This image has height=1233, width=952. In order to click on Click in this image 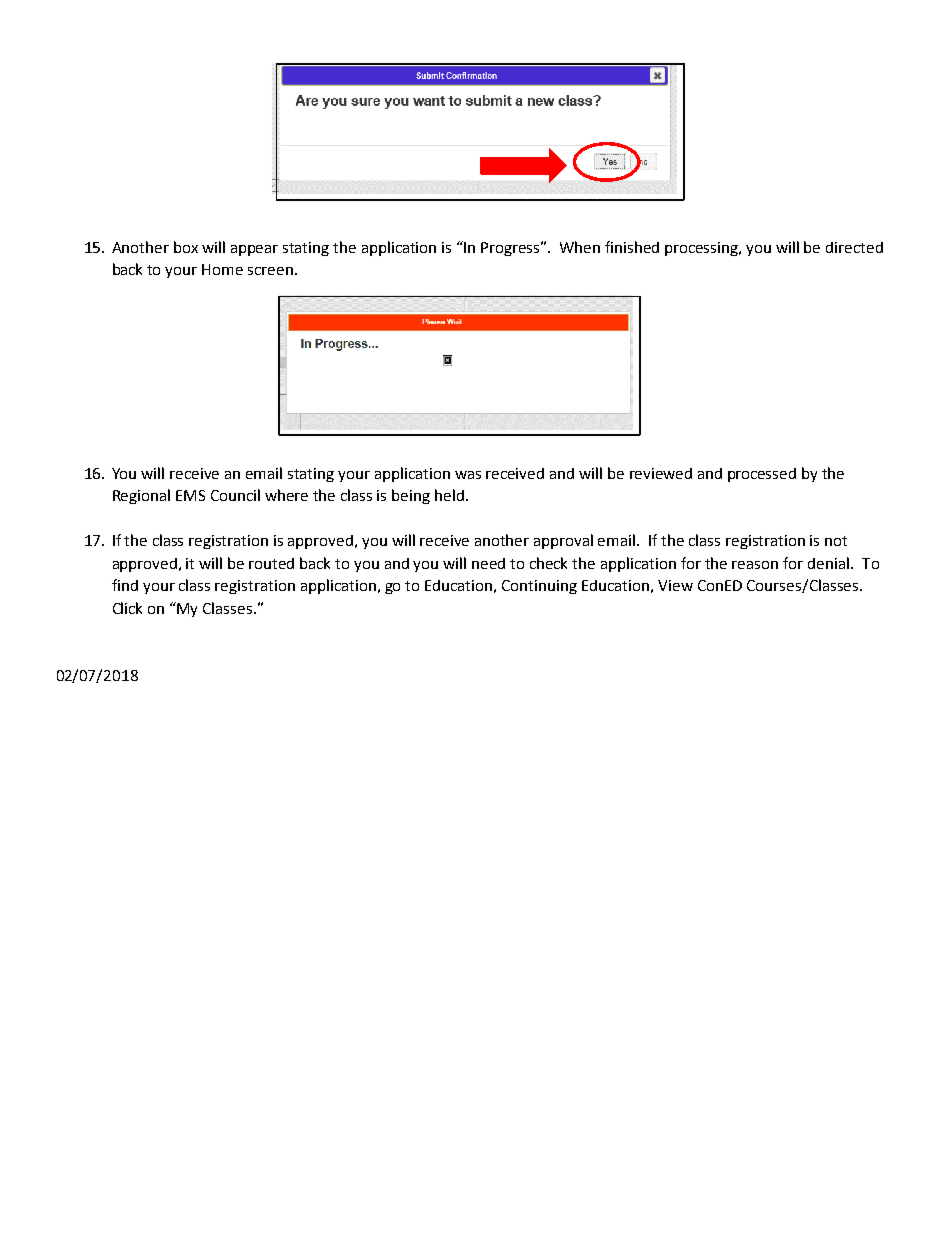, I will do `click(127, 608)`.
